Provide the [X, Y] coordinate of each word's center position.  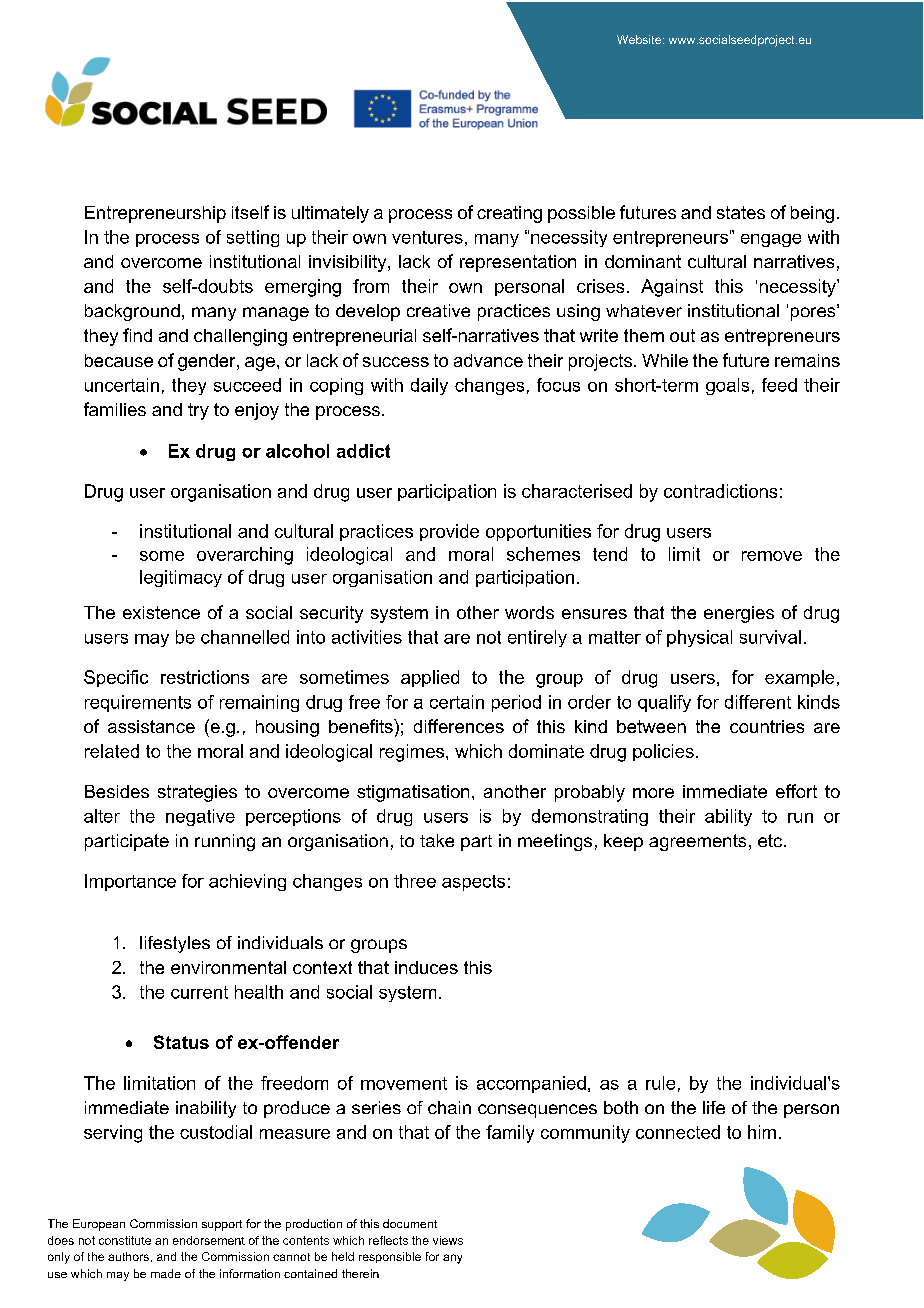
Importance [130, 882]
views [448, 1240]
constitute [125, 1240]
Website [640, 39]
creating [509, 214]
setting [253, 238]
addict [363, 451]
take [437, 840]
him [762, 1132]
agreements [697, 842]
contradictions [720, 491]
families [115, 409]
